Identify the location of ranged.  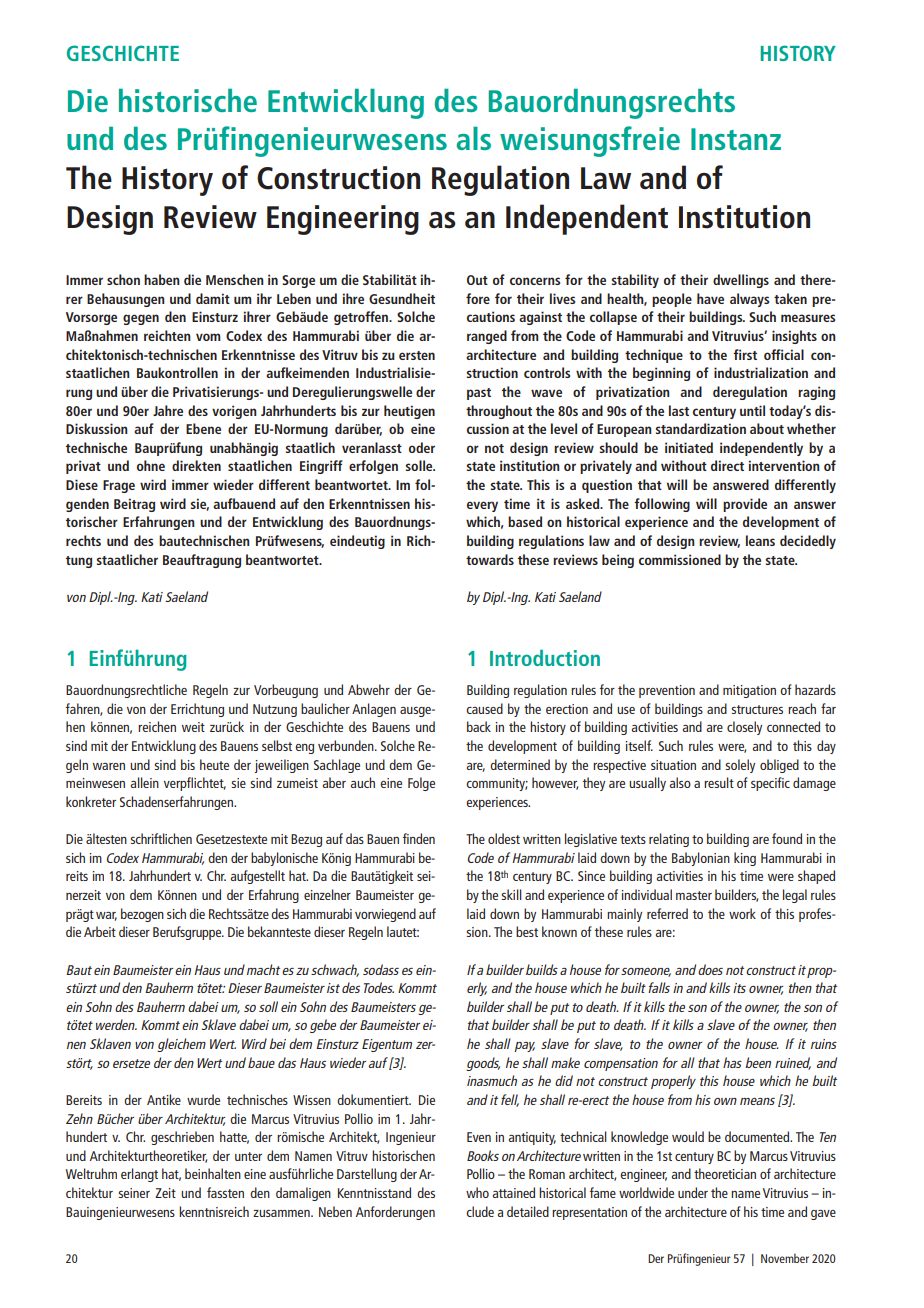
(487, 337).
